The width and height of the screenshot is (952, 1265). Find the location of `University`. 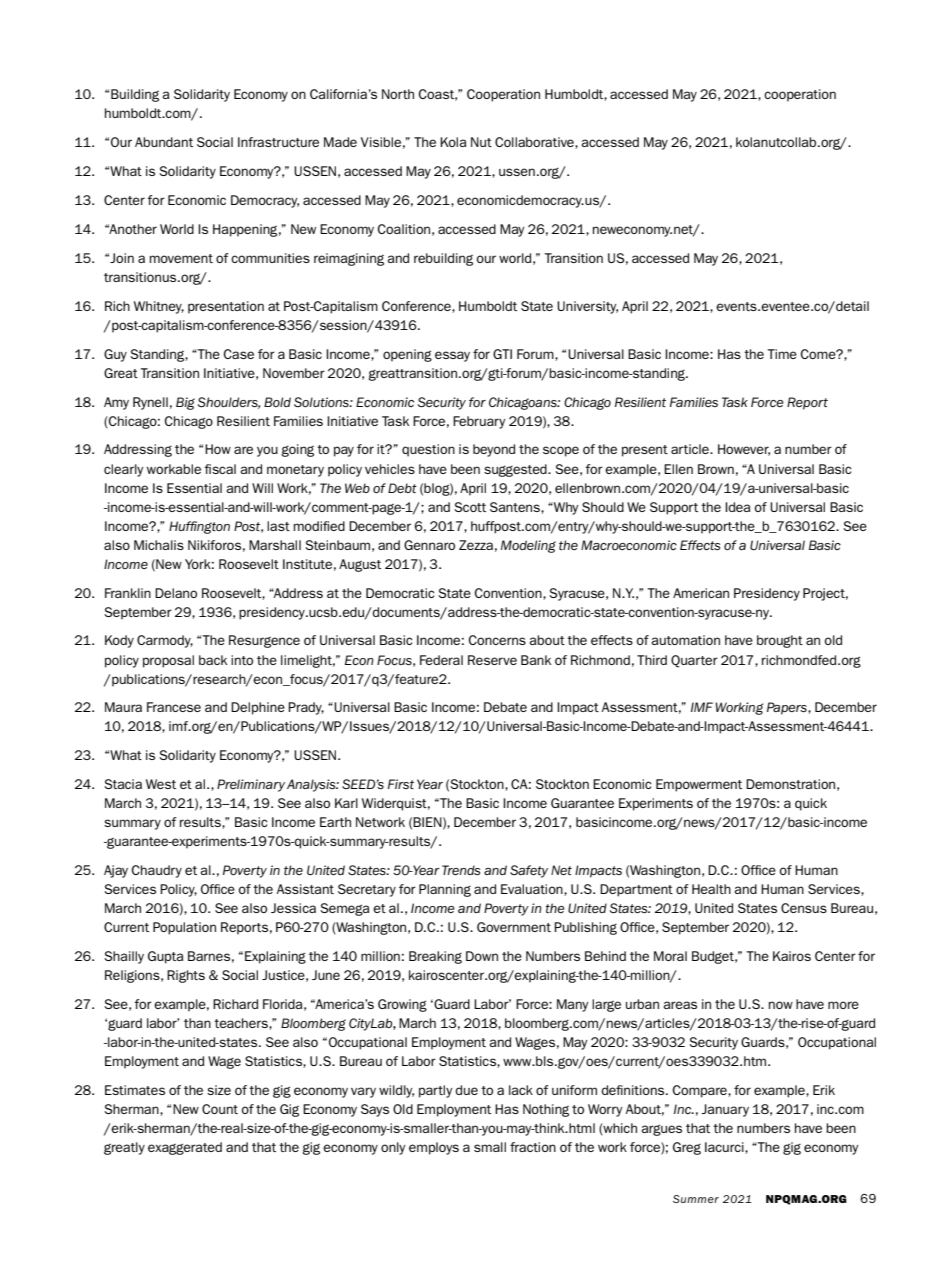

University is located at coordinates (587, 307).
